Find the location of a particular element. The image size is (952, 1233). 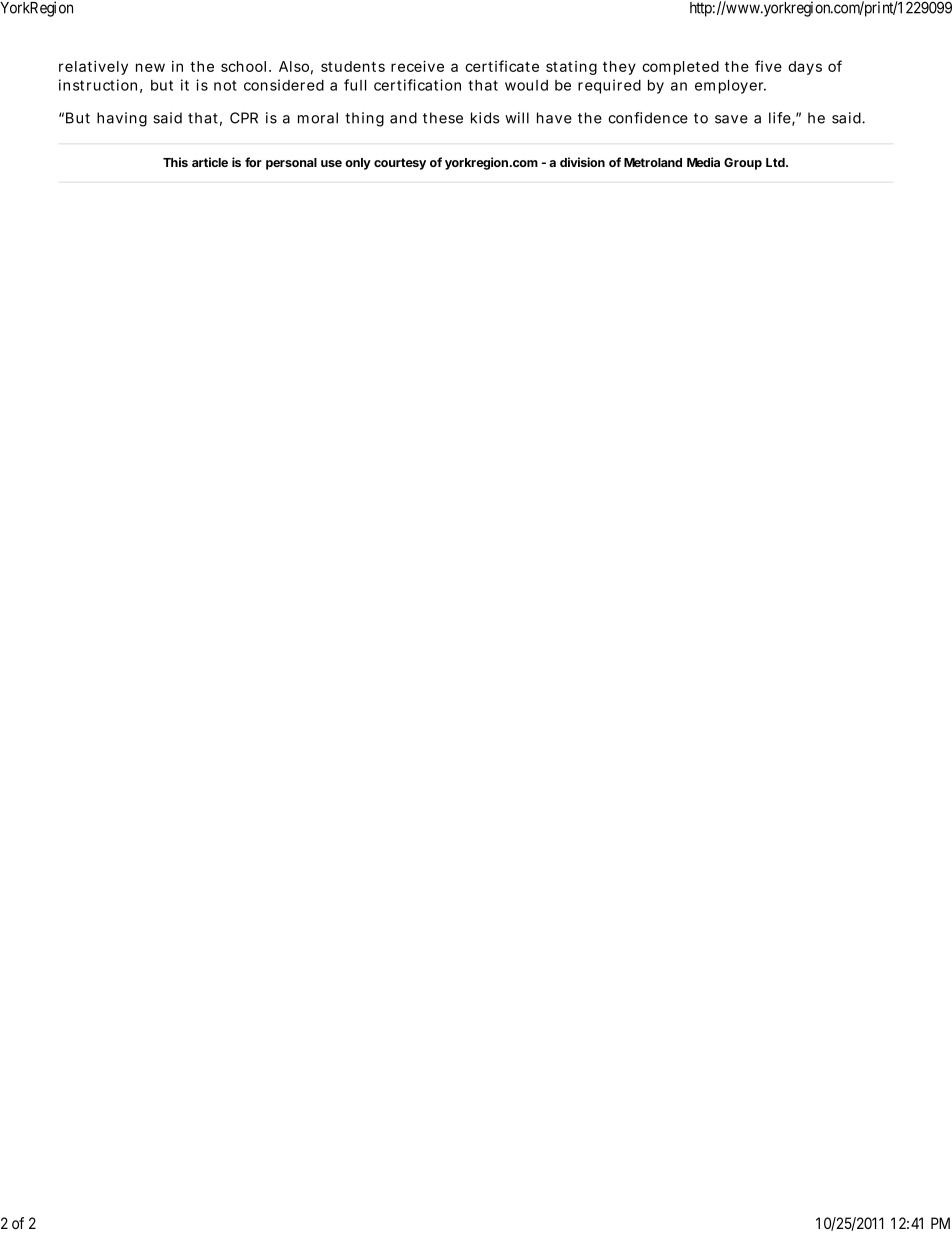

certification is located at coordinates (417, 85).
